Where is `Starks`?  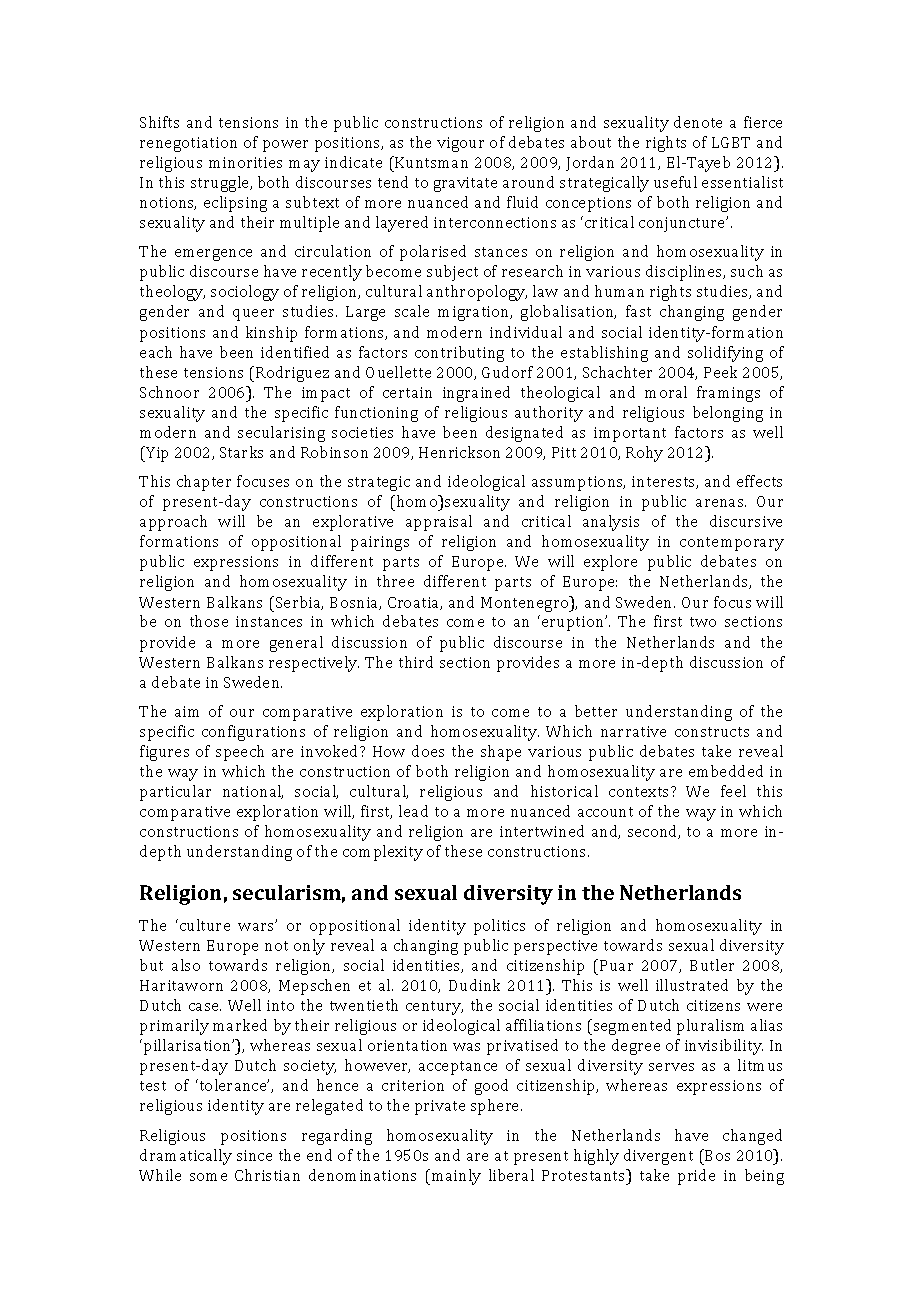 Starks is located at coordinates (241, 452).
